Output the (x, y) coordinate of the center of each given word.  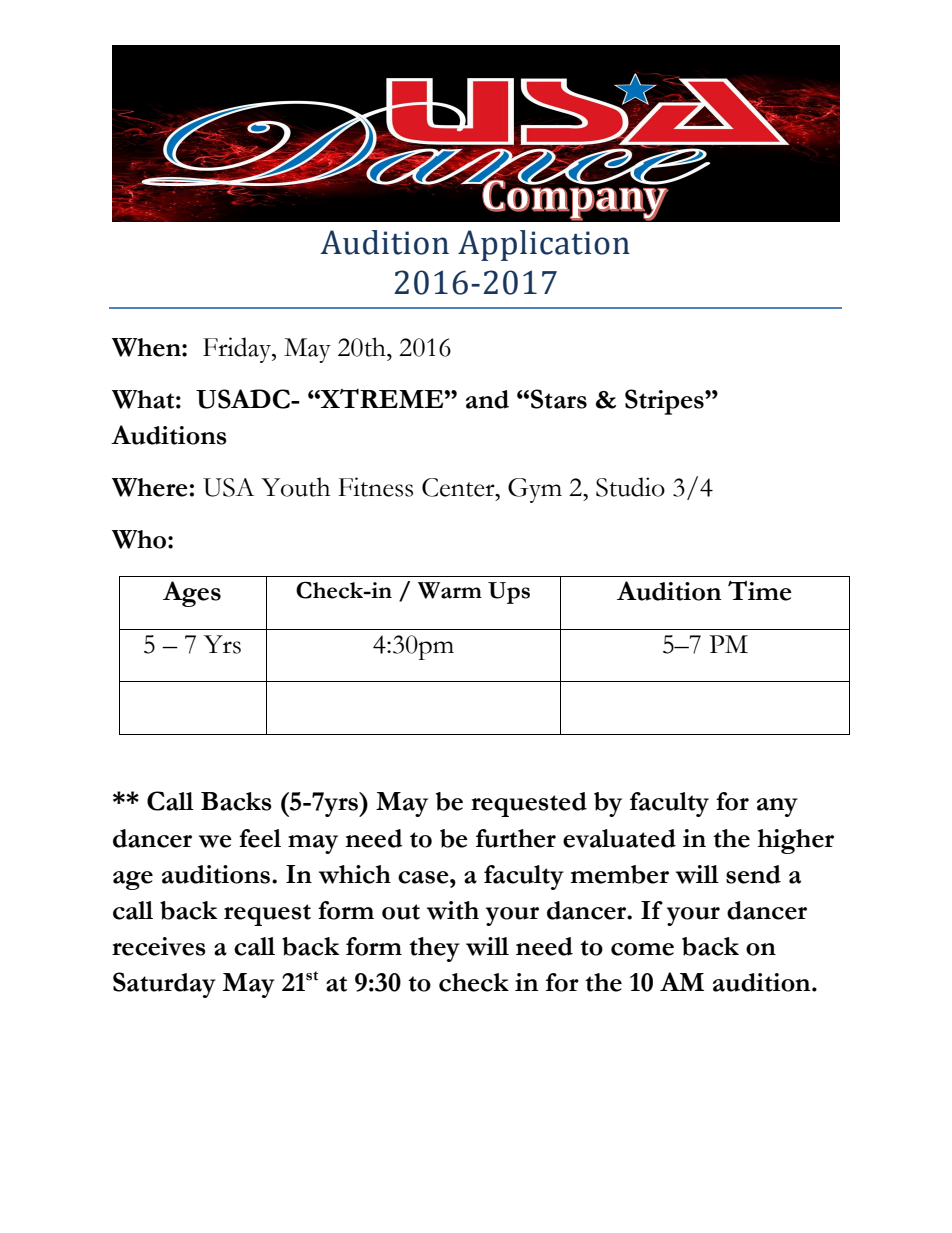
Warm (450, 590)
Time (760, 590)
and (487, 399)
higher (796, 841)
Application (544, 245)
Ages (192, 594)
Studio (630, 487)
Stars (559, 399)
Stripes (665, 402)
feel (260, 838)
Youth (295, 487)
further (516, 838)
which (355, 874)
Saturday (164, 985)
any (777, 807)
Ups (509, 593)
